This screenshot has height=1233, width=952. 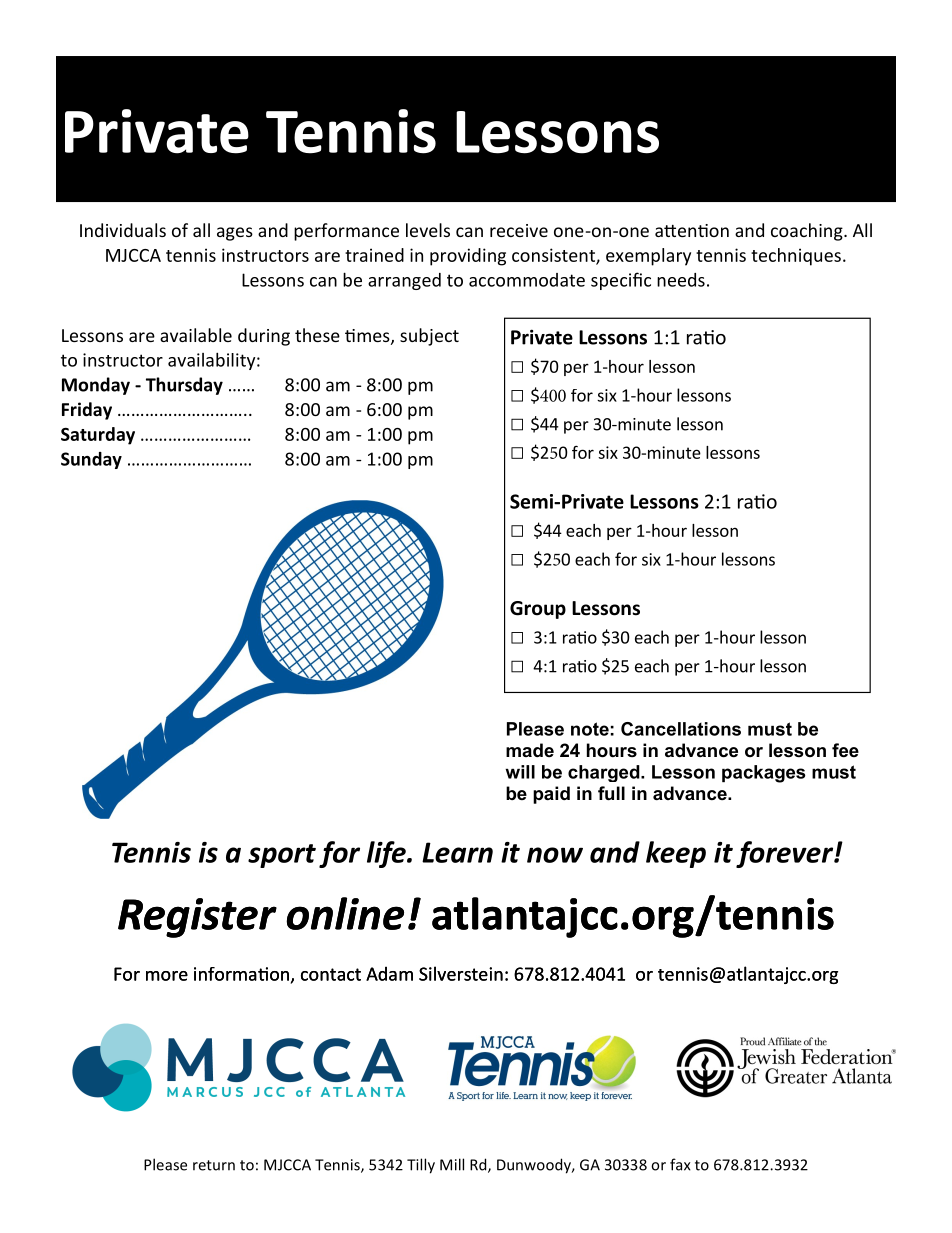 What do you see at coordinates (123, 230) in the screenshot?
I see `Individuals` at bounding box center [123, 230].
